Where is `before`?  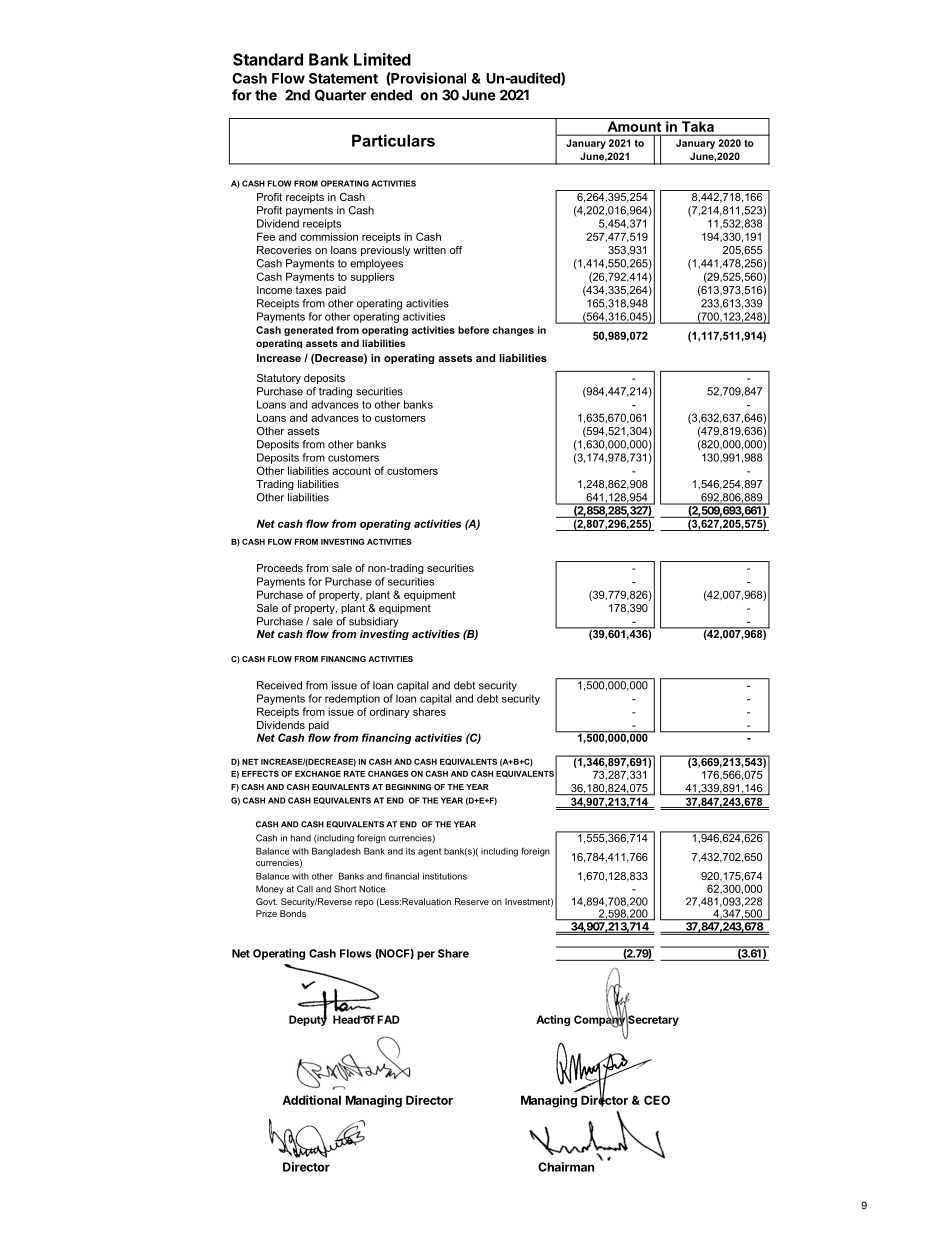 before is located at coordinates (473, 330).
